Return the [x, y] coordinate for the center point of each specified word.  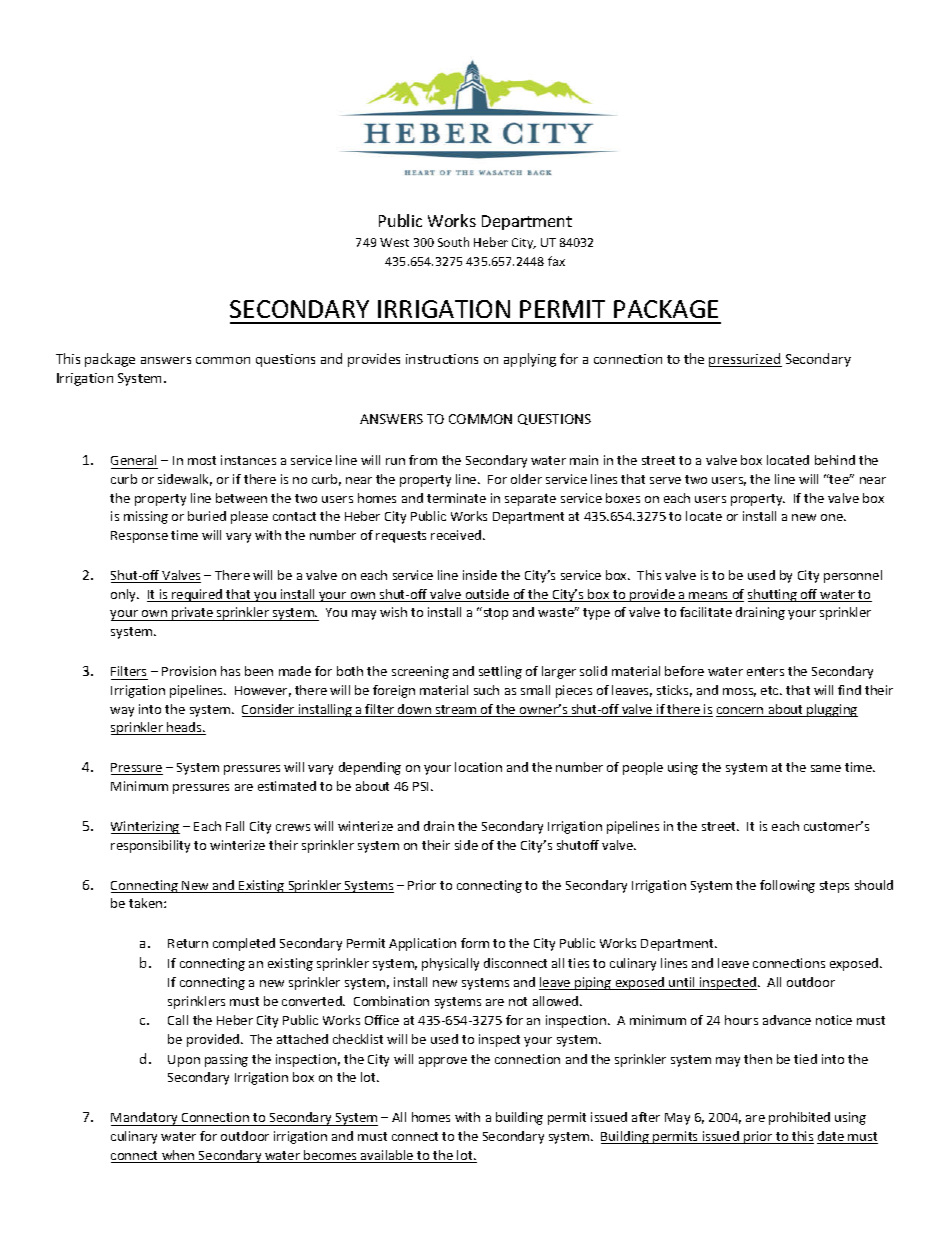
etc [771, 690]
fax [556, 261]
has [230, 671]
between [241, 498]
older [526, 479]
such [486, 690]
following [787, 886]
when [178, 1156]
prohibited [799, 1118]
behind [835, 460]
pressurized [745, 360]
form [475, 943]
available [387, 1156]
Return [188, 943]
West [394, 242]
